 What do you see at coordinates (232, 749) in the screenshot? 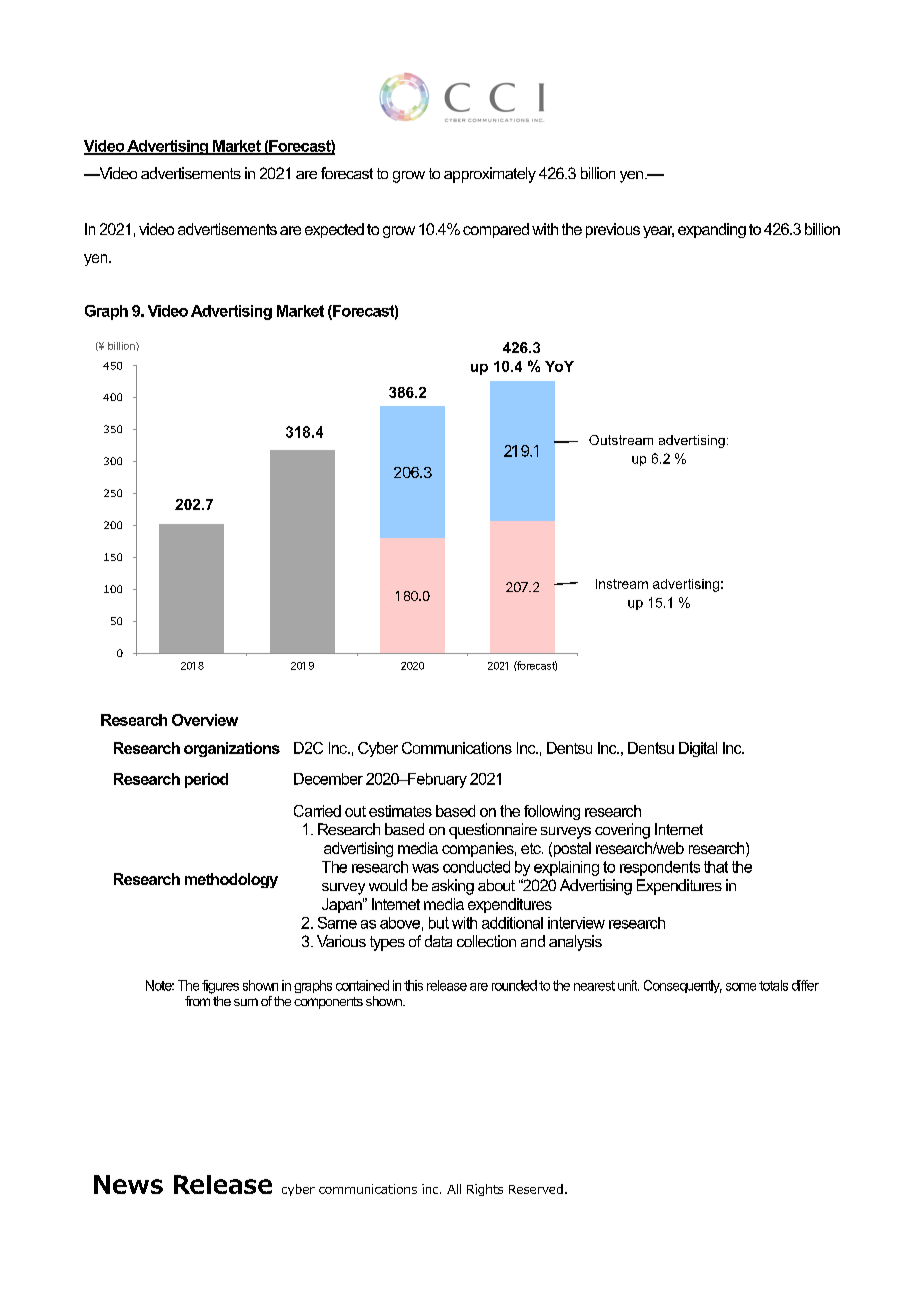
I see `organizations` at bounding box center [232, 749].
